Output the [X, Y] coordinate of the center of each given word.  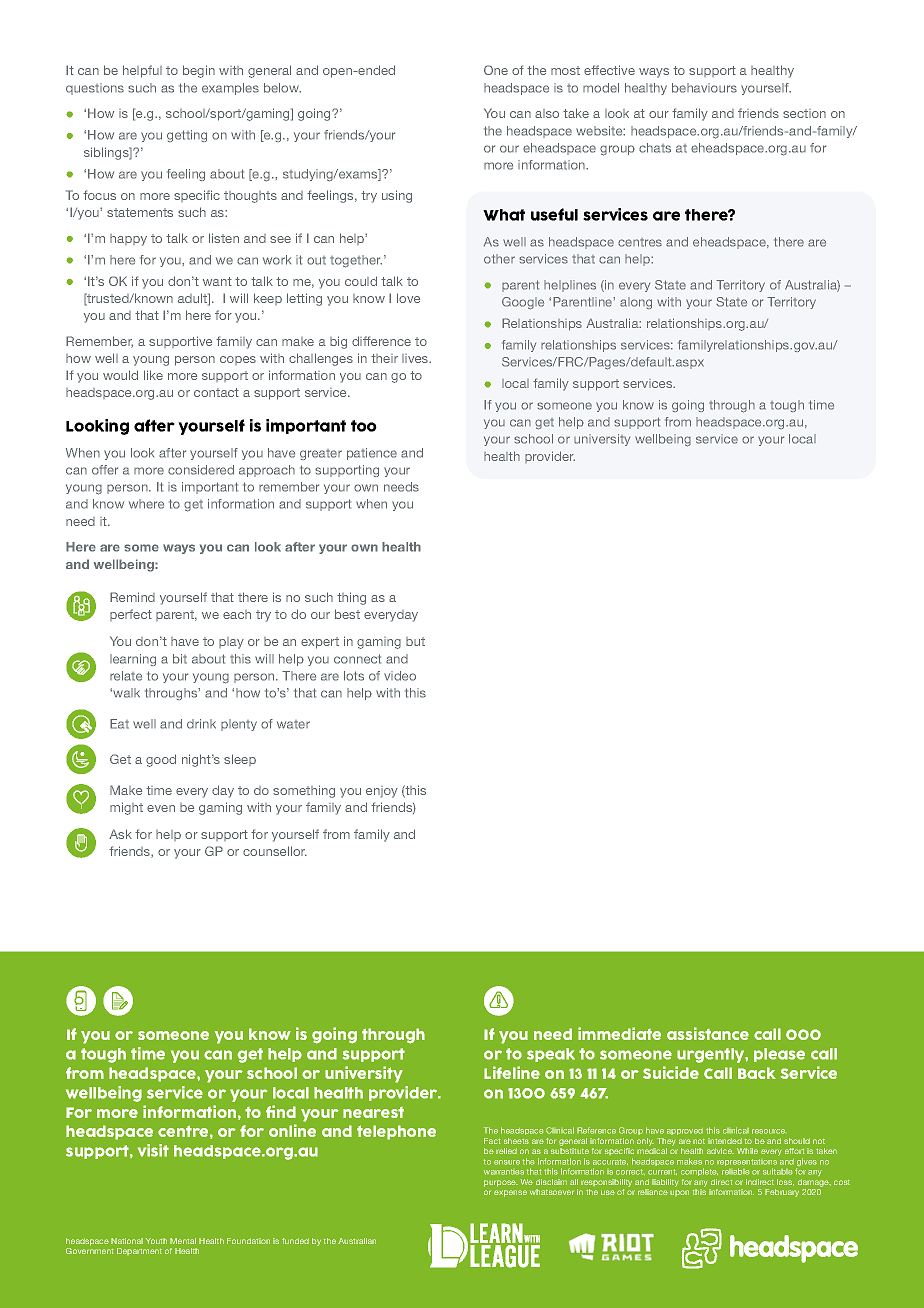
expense [510, 1193]
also [547, 113]
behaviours [704, 88]
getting [187, 136]
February [782, 1193]
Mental [183, 1241]
